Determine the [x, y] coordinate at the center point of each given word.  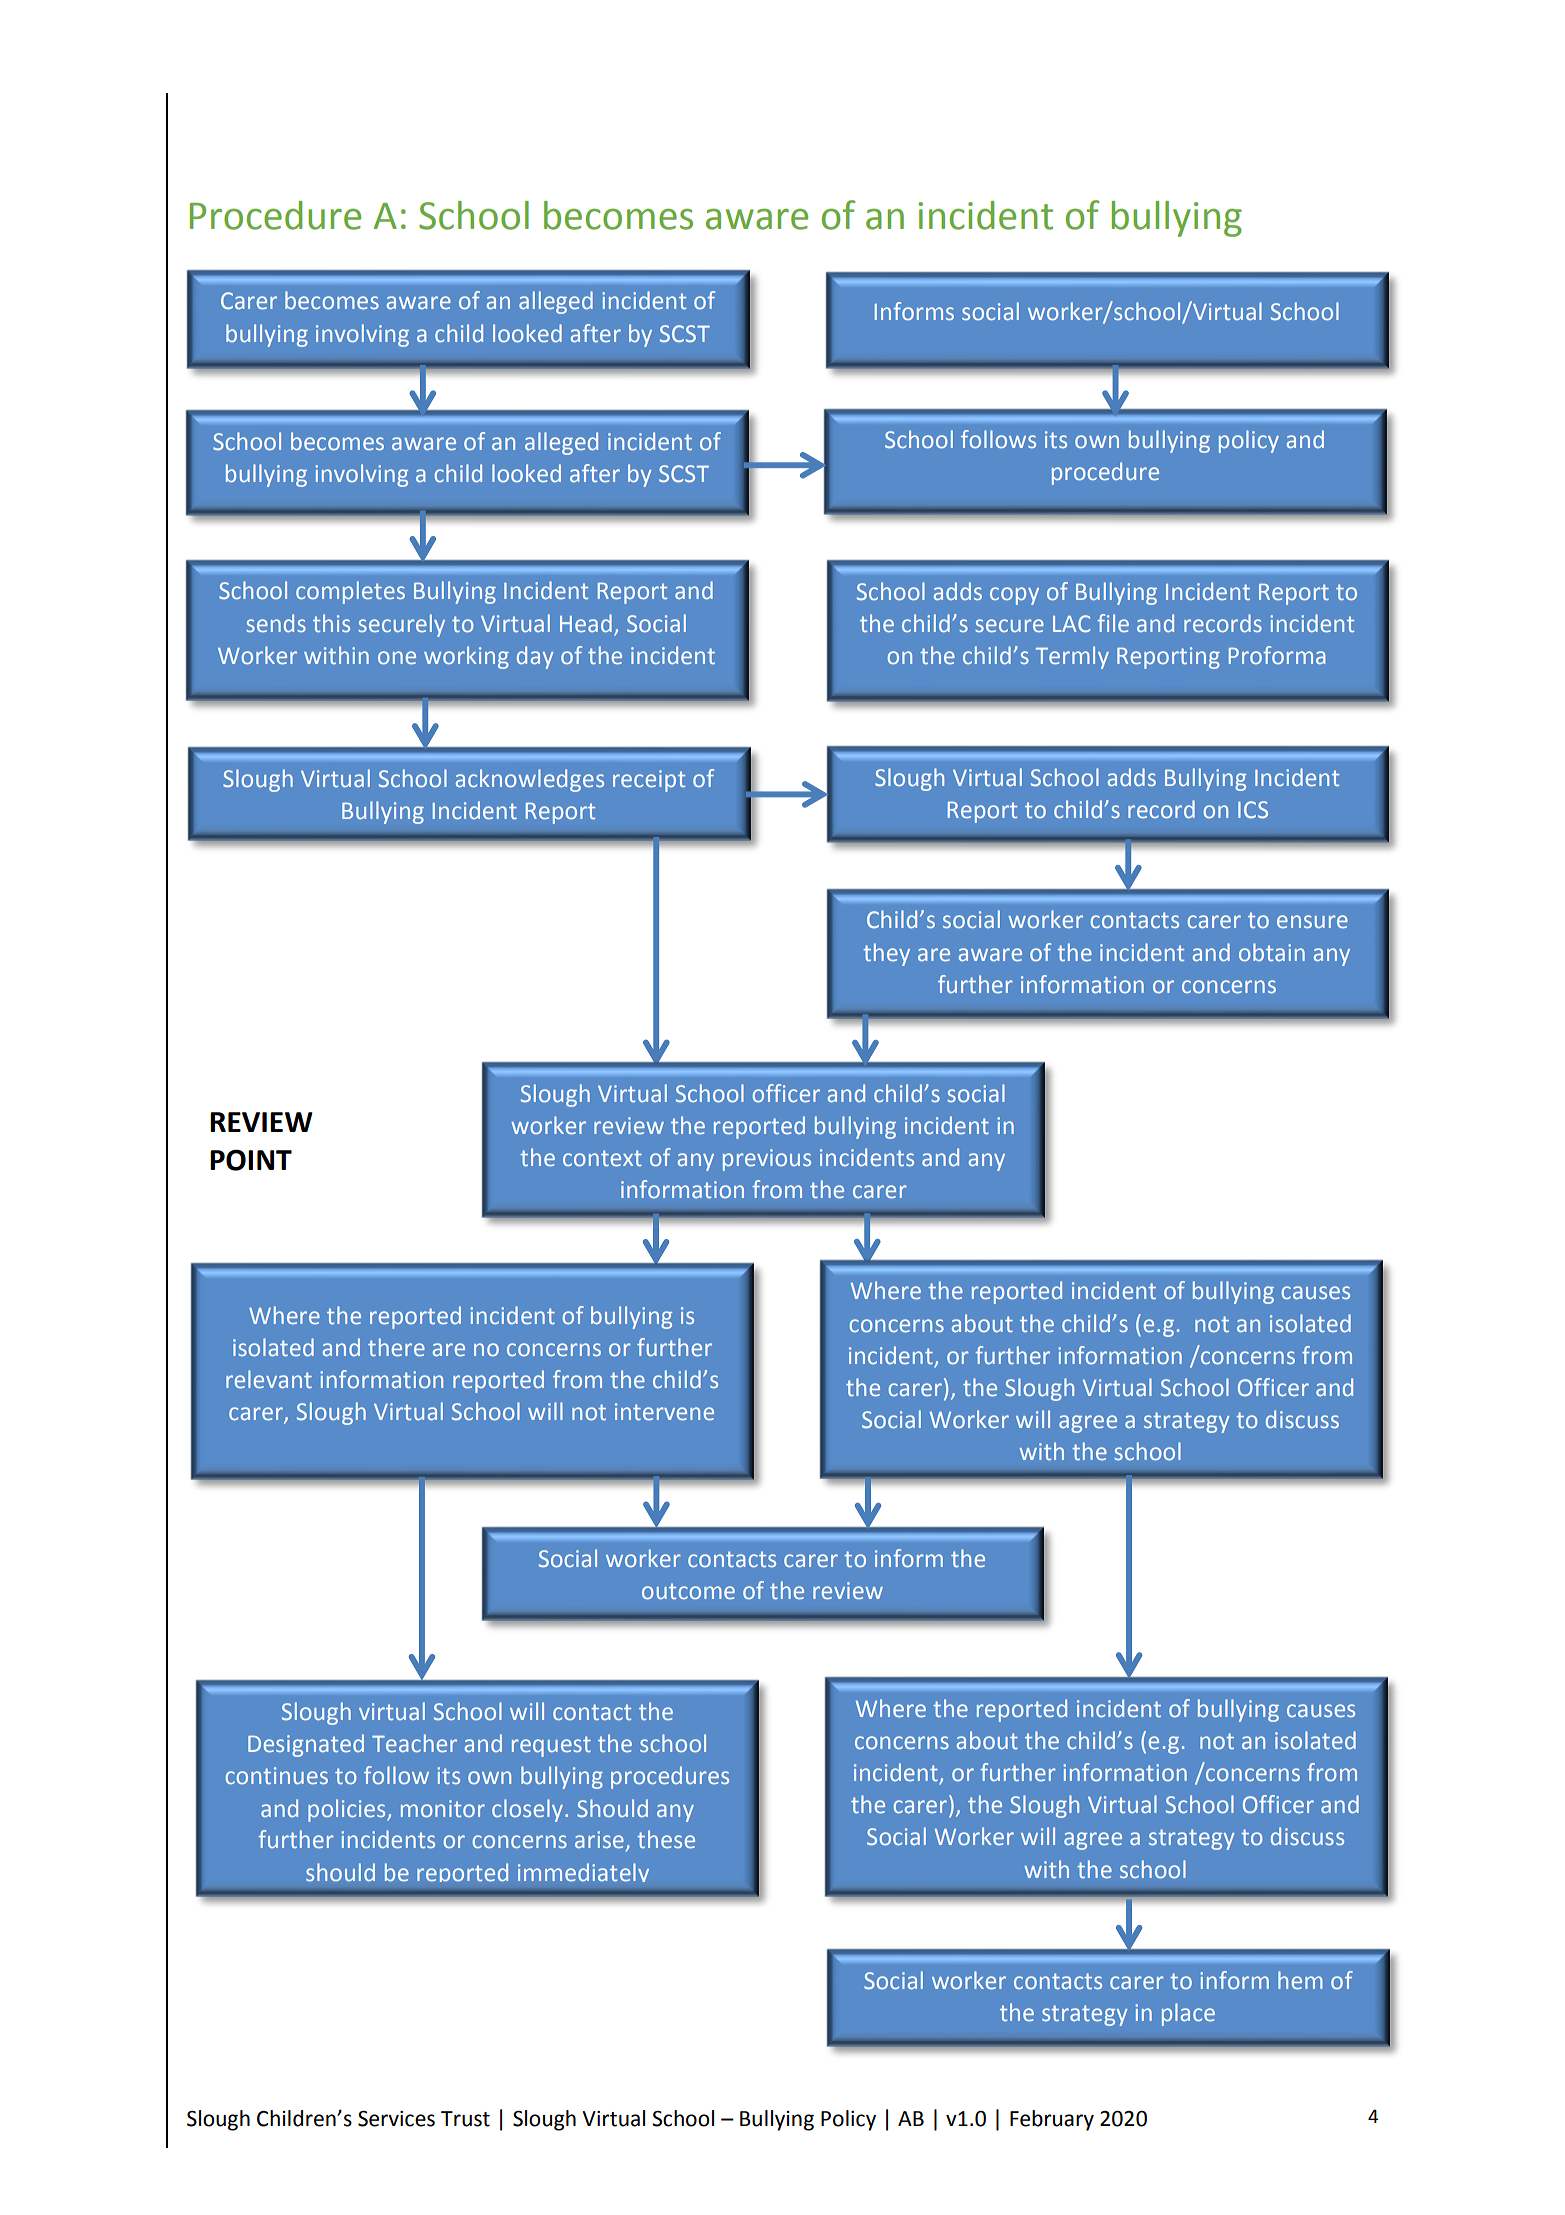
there [396, 1347]
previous [767, 1160]
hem [1300, 1980]
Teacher [414, 1743]
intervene [664, 1411]
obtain [1272, 952]
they [886, 954]
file [1113, 623]
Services [396, 2119]
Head [586, 623]
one [397, 657]
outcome [688, 1591]
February [1052, 2120]
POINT [251, 1160]
